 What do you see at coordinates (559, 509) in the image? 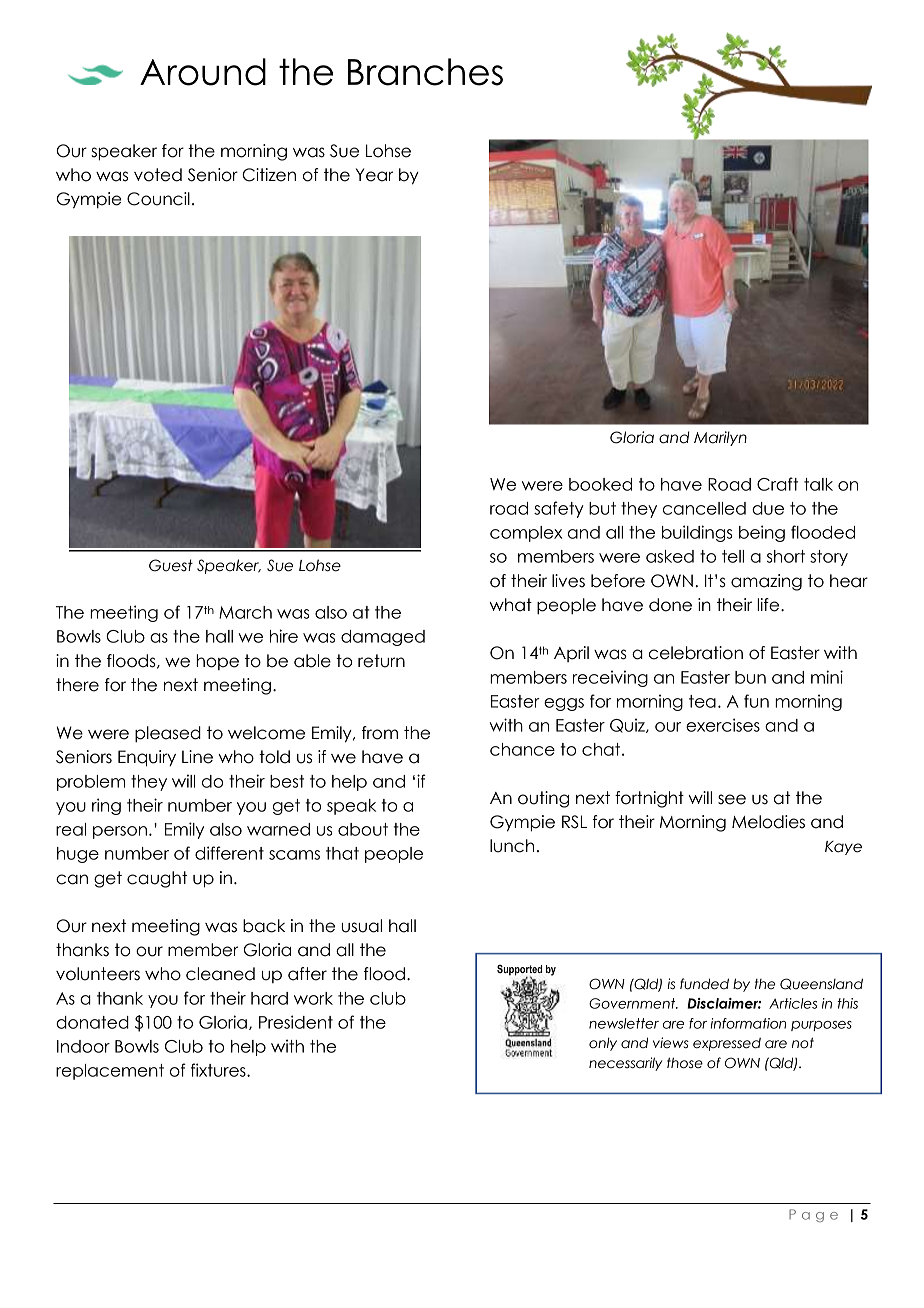
I see `safety` at bounding box center [559, 509].
